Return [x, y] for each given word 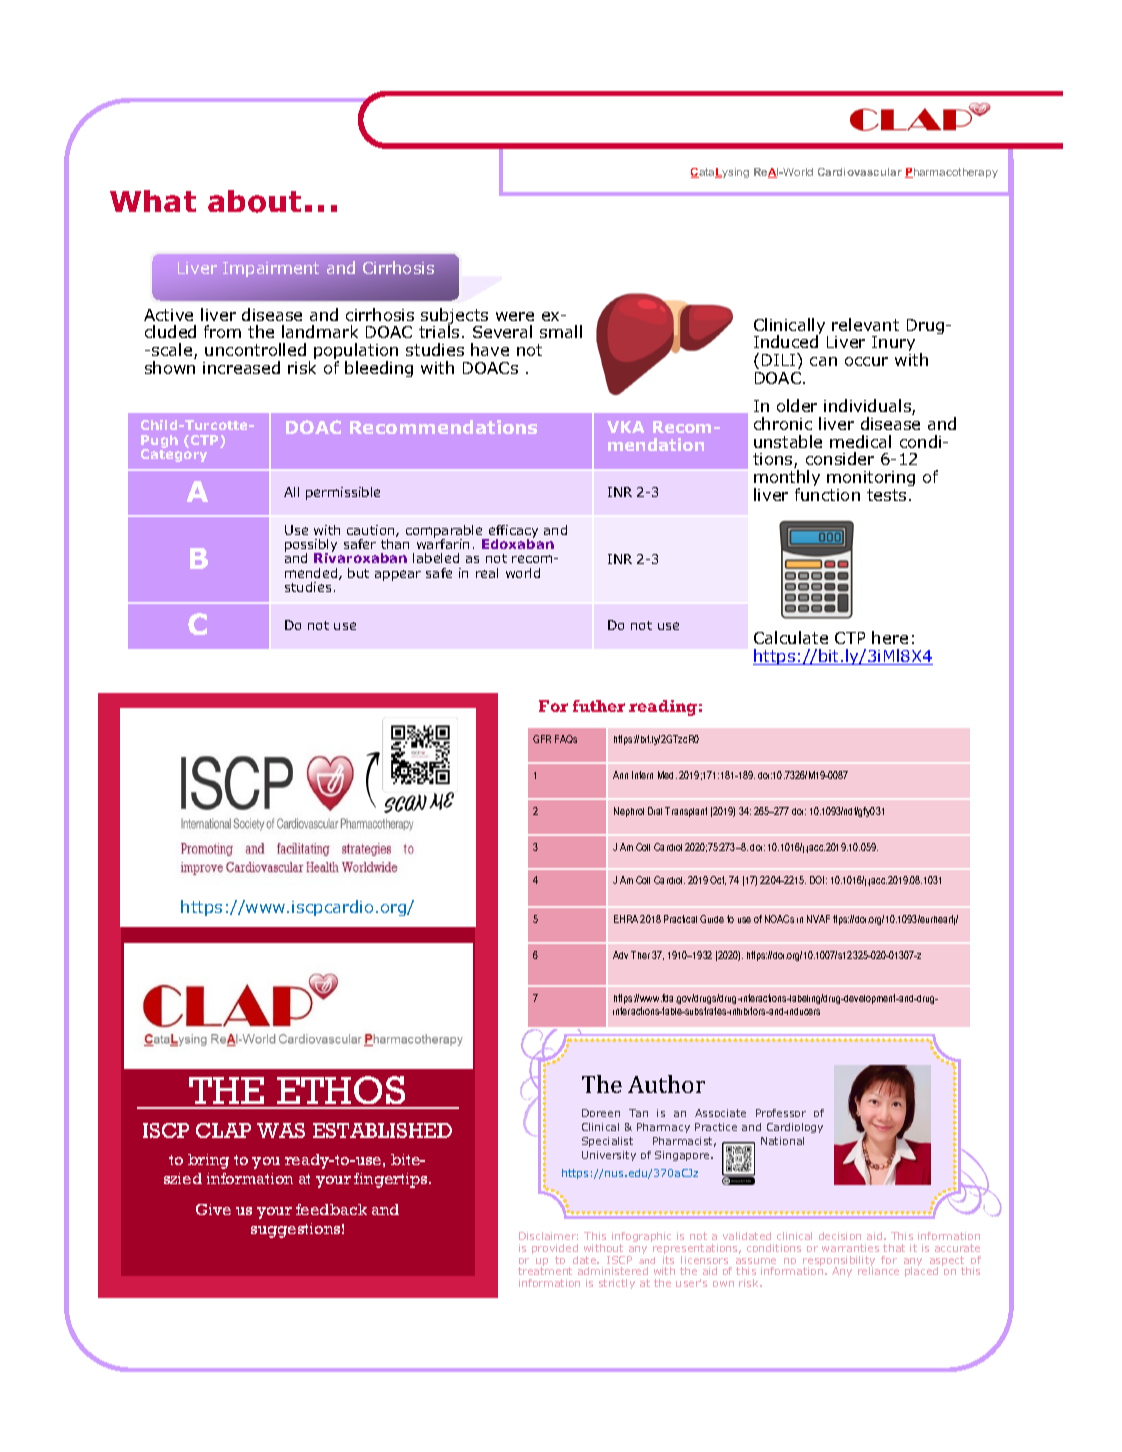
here [890, 637]
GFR [542, 739]
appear [398, 575]
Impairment [271, 269]
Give [213, 1209]
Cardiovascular [860, 172]
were [515, 316]
